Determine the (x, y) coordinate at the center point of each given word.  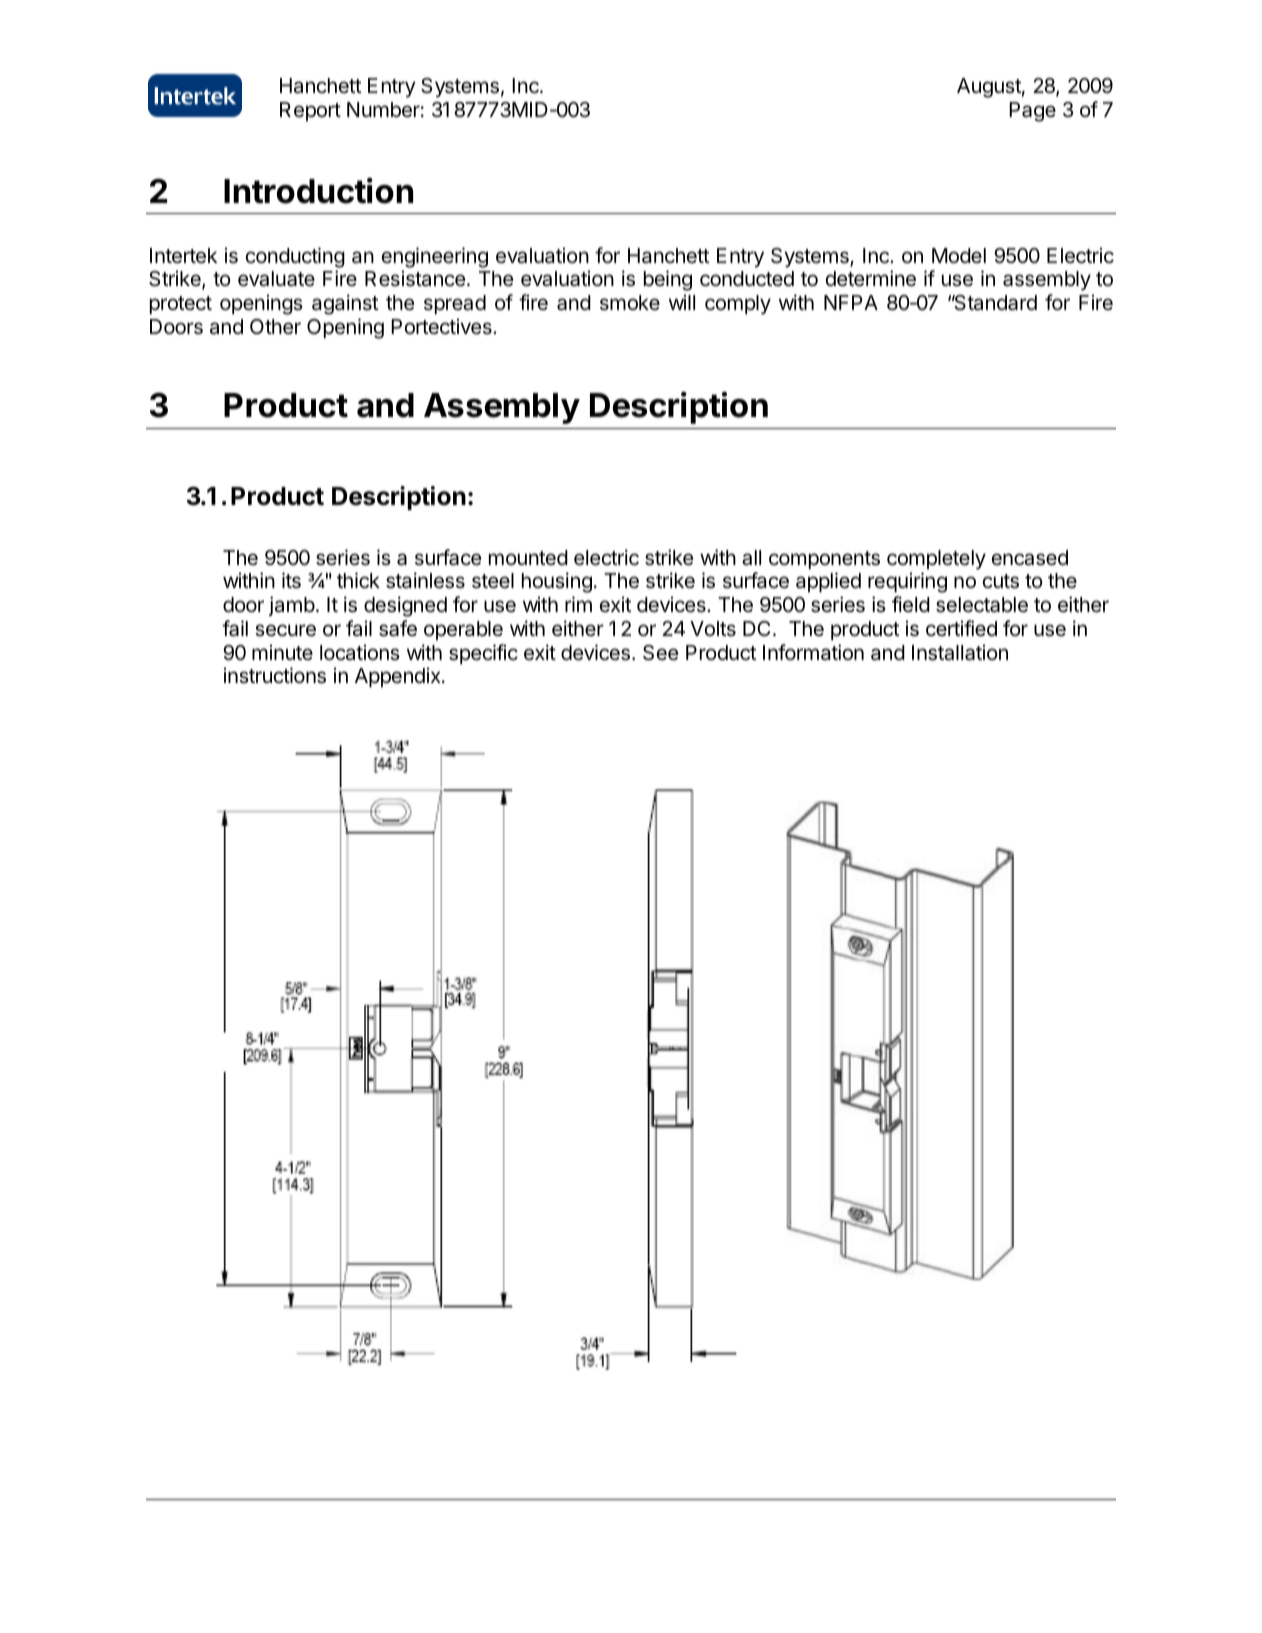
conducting (295, 257)
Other (275, 327)
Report (310, 111)
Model (959, 255)
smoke (630, 303)
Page (1032, 112)
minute (282, 652)
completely (936, 560)
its (291, 580)
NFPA (851, 302)
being (668, 280)
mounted (528, 557)
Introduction (318, 190)
